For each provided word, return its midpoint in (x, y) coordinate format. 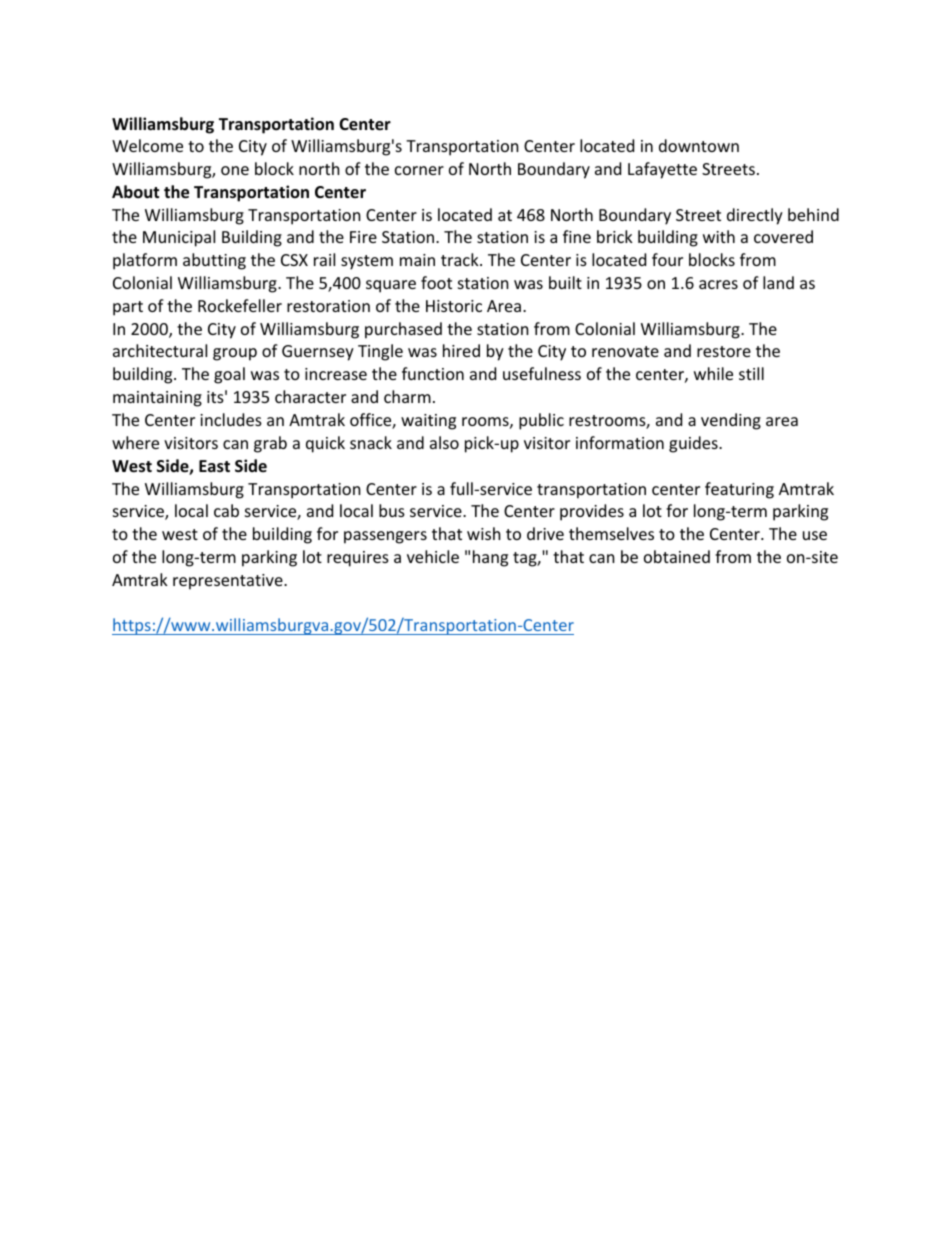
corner (419, 170)
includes (231, 419)
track (461, 259)
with (719, 236)
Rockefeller (240, 305)
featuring (739, 490)
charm (407, 396)
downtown (699, 145)
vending (731, 421)
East (214, 466)
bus (392, 510)
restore (724, 351)
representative (229, 582)
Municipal (179, 238)
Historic (454, 306)
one (235, 170)
